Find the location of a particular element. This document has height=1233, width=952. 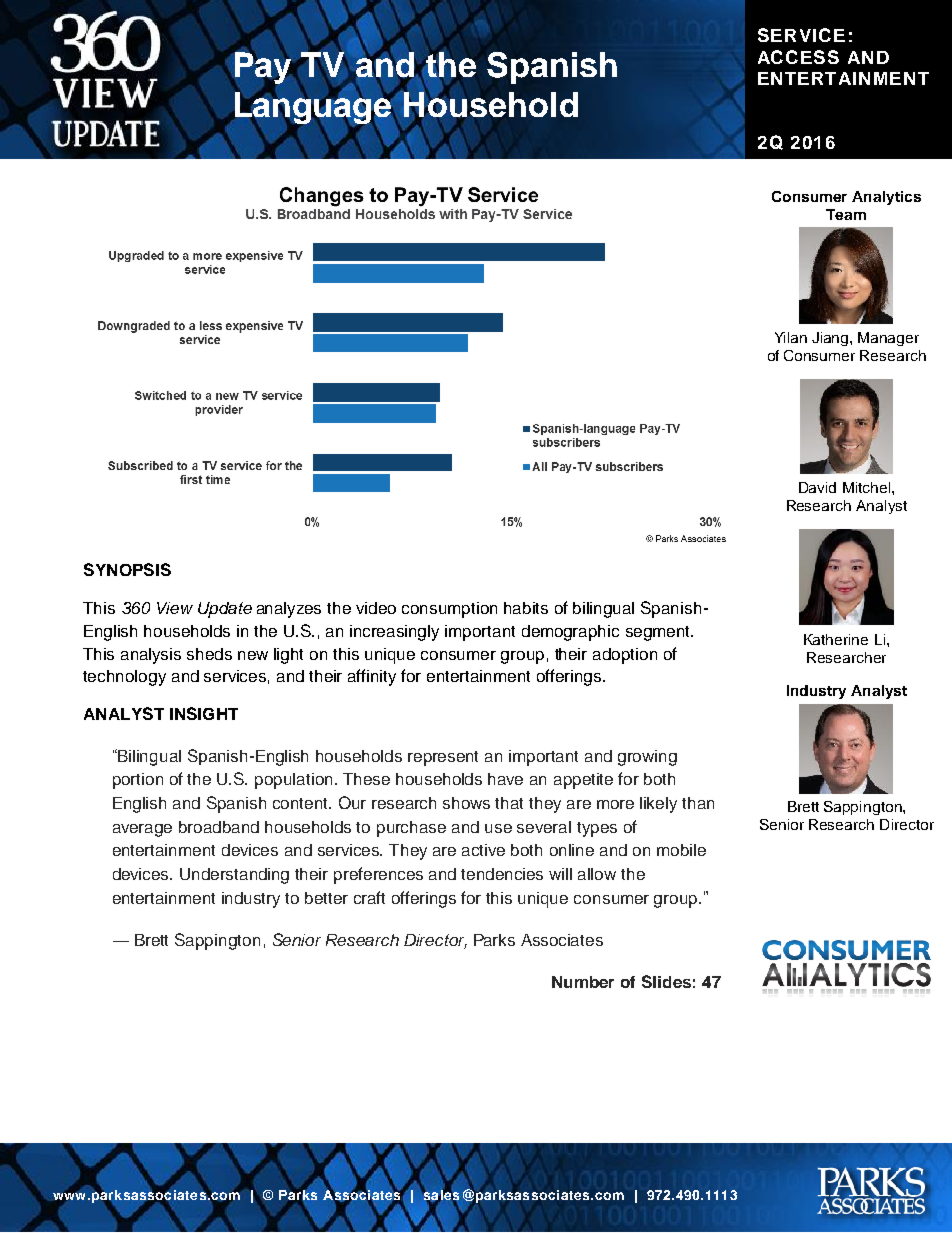

Manager is located at coordinates (888, 339).
